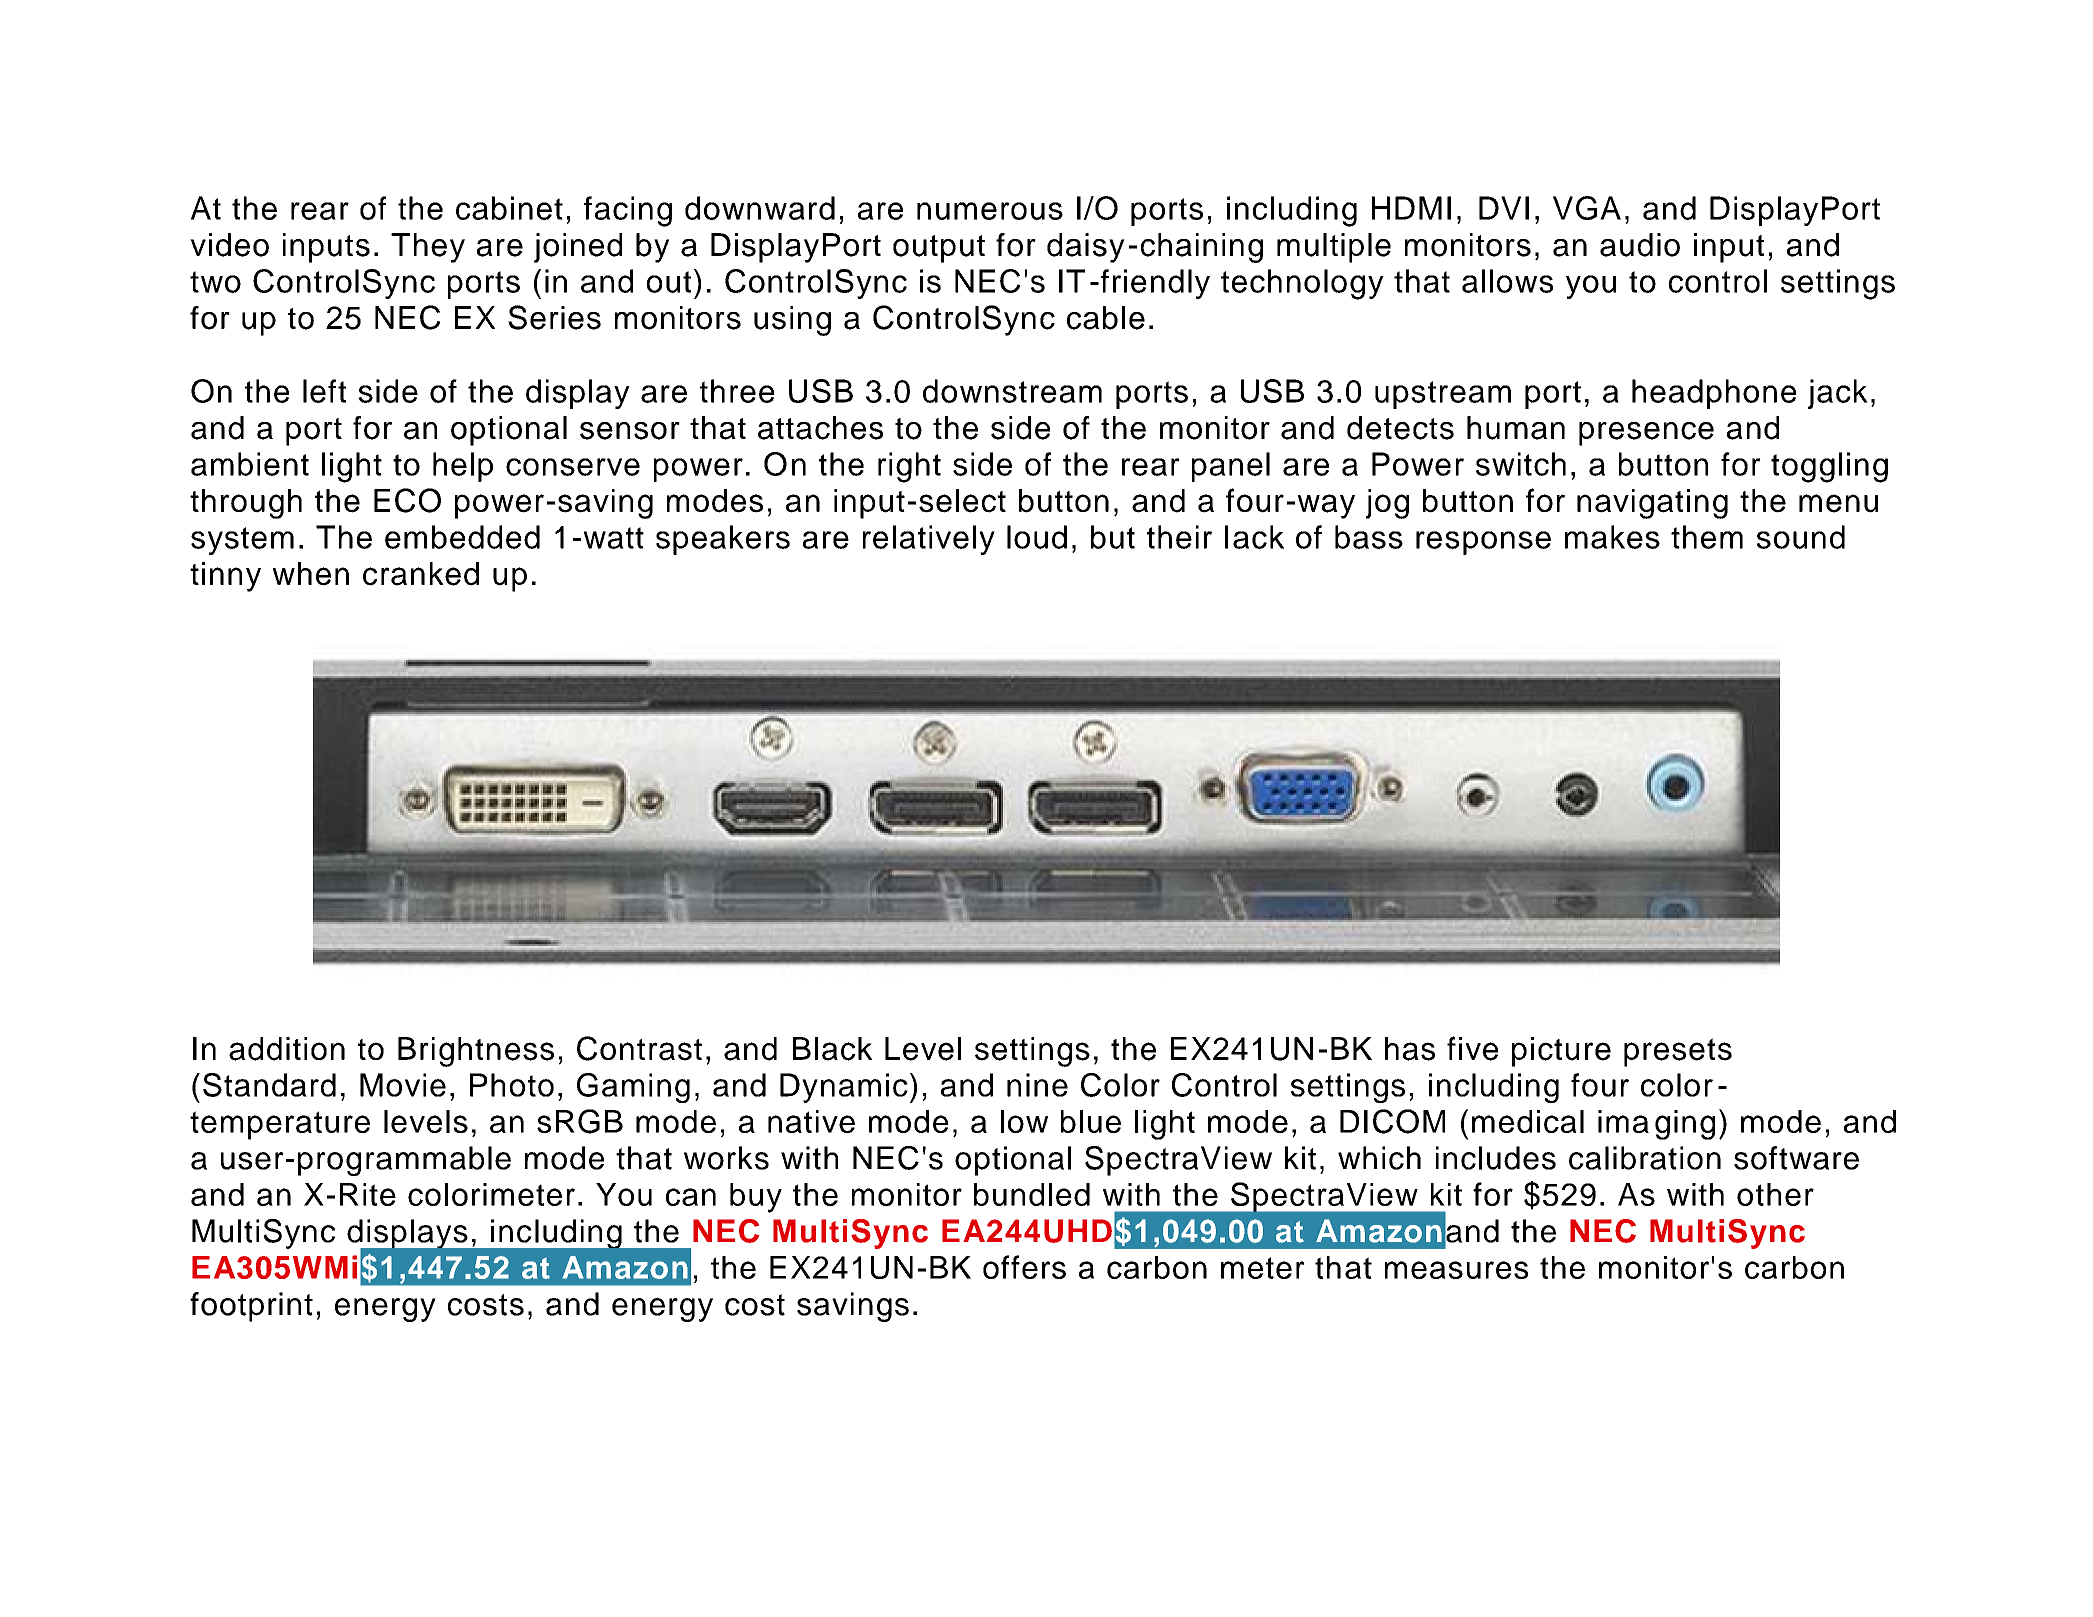 This image has width=2093, height=1617. Describe the element at coordinates (251, 1307) in the image. I see `footprint` at that location.
